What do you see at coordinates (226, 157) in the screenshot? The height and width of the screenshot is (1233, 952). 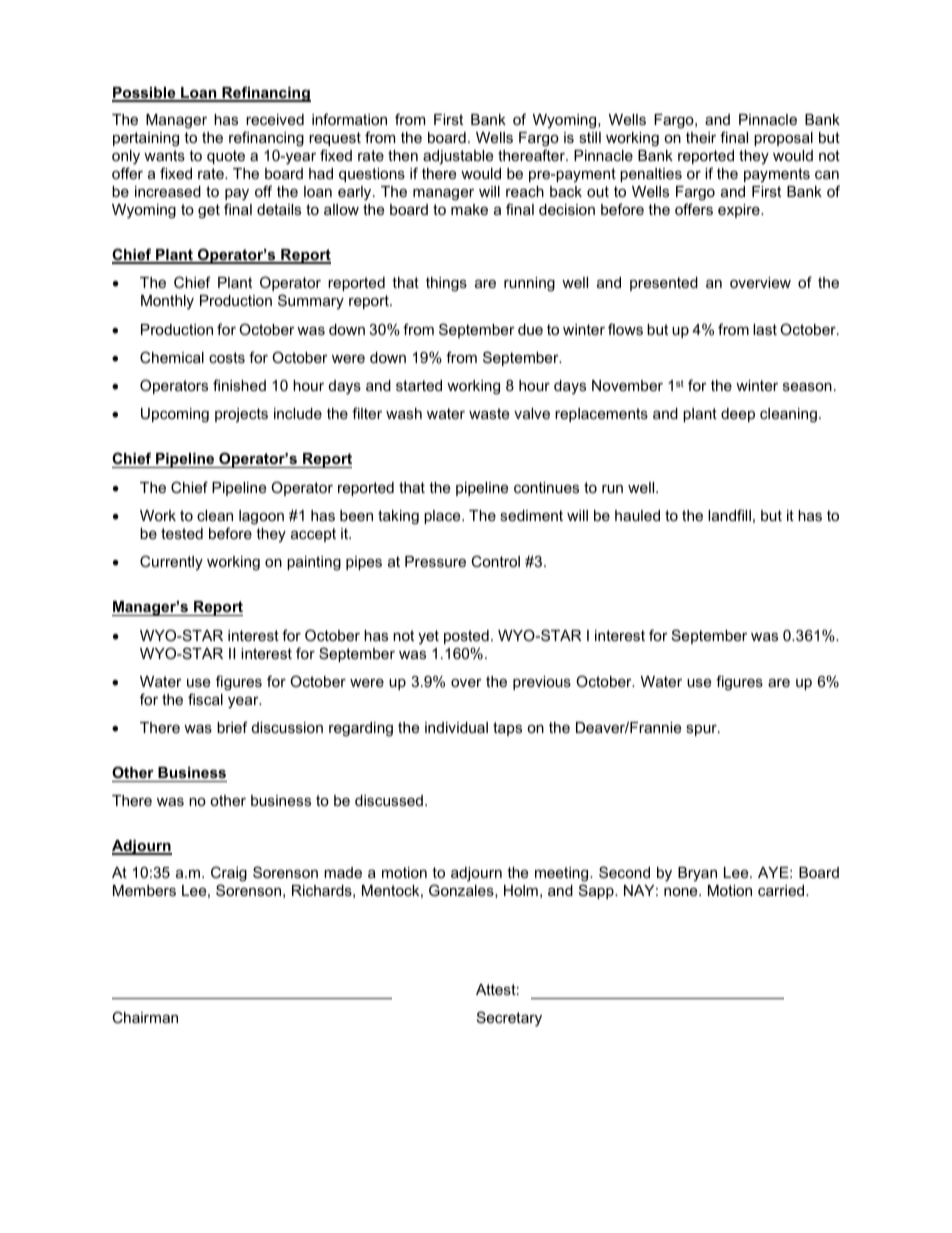 I see `quote` at bounding box center [226, 157].
